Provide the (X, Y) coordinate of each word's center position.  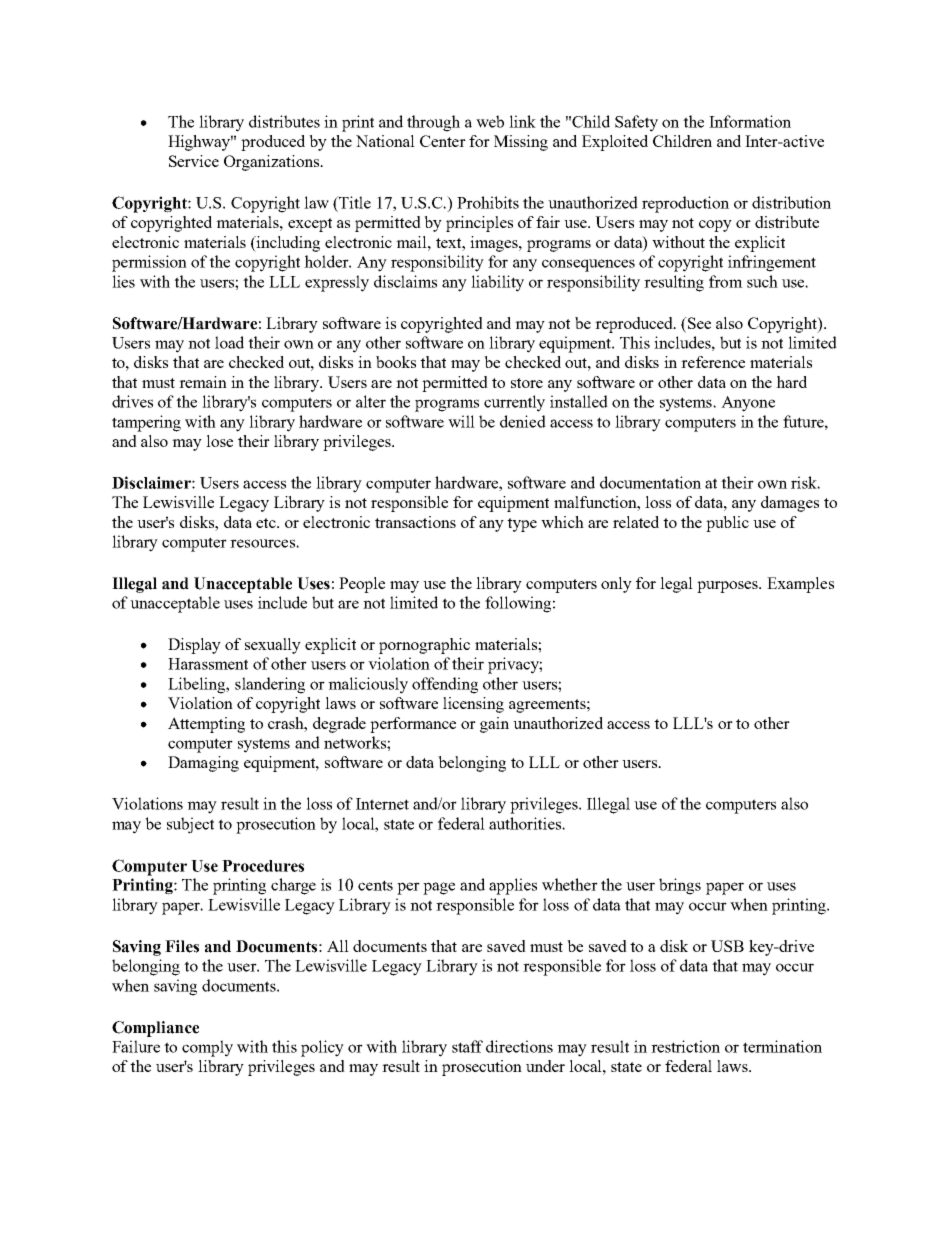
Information (750, 121)
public (727, 524)
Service (194, 161)
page (439, 888)
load (229, 342)
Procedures (263, 866)
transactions (415, 522)
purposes (729, 587)
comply (207, 1048)
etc (267, 523)
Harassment (208, 664)
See (698, 323)
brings (680, 886)
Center (443, 141)
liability (497, 283)
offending (445, 685)
